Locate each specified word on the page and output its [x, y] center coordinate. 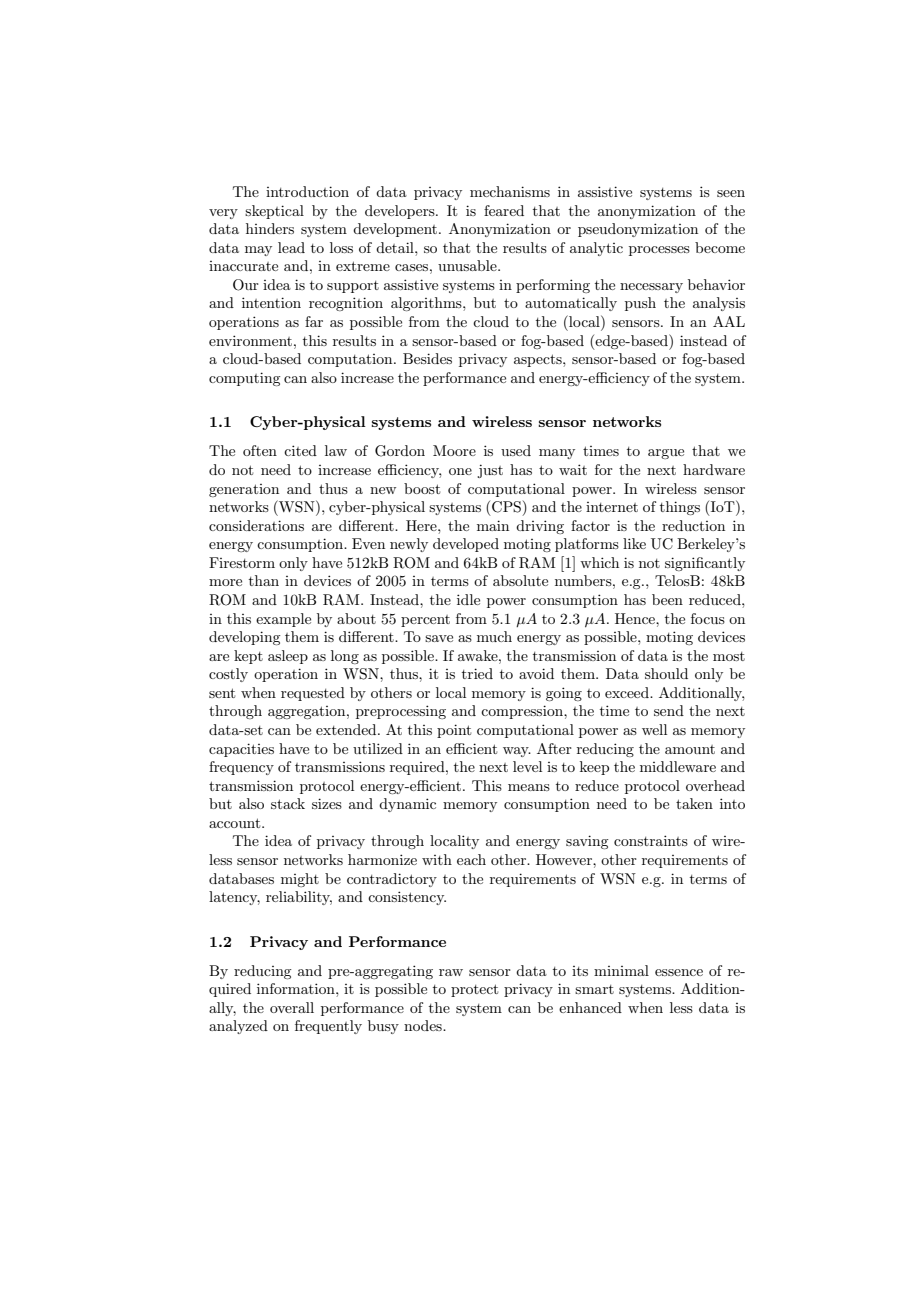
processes [659, 251]
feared [504, 210]
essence [679, 972]
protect [474, 990]
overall [292, 1007]
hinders [270, 228]
